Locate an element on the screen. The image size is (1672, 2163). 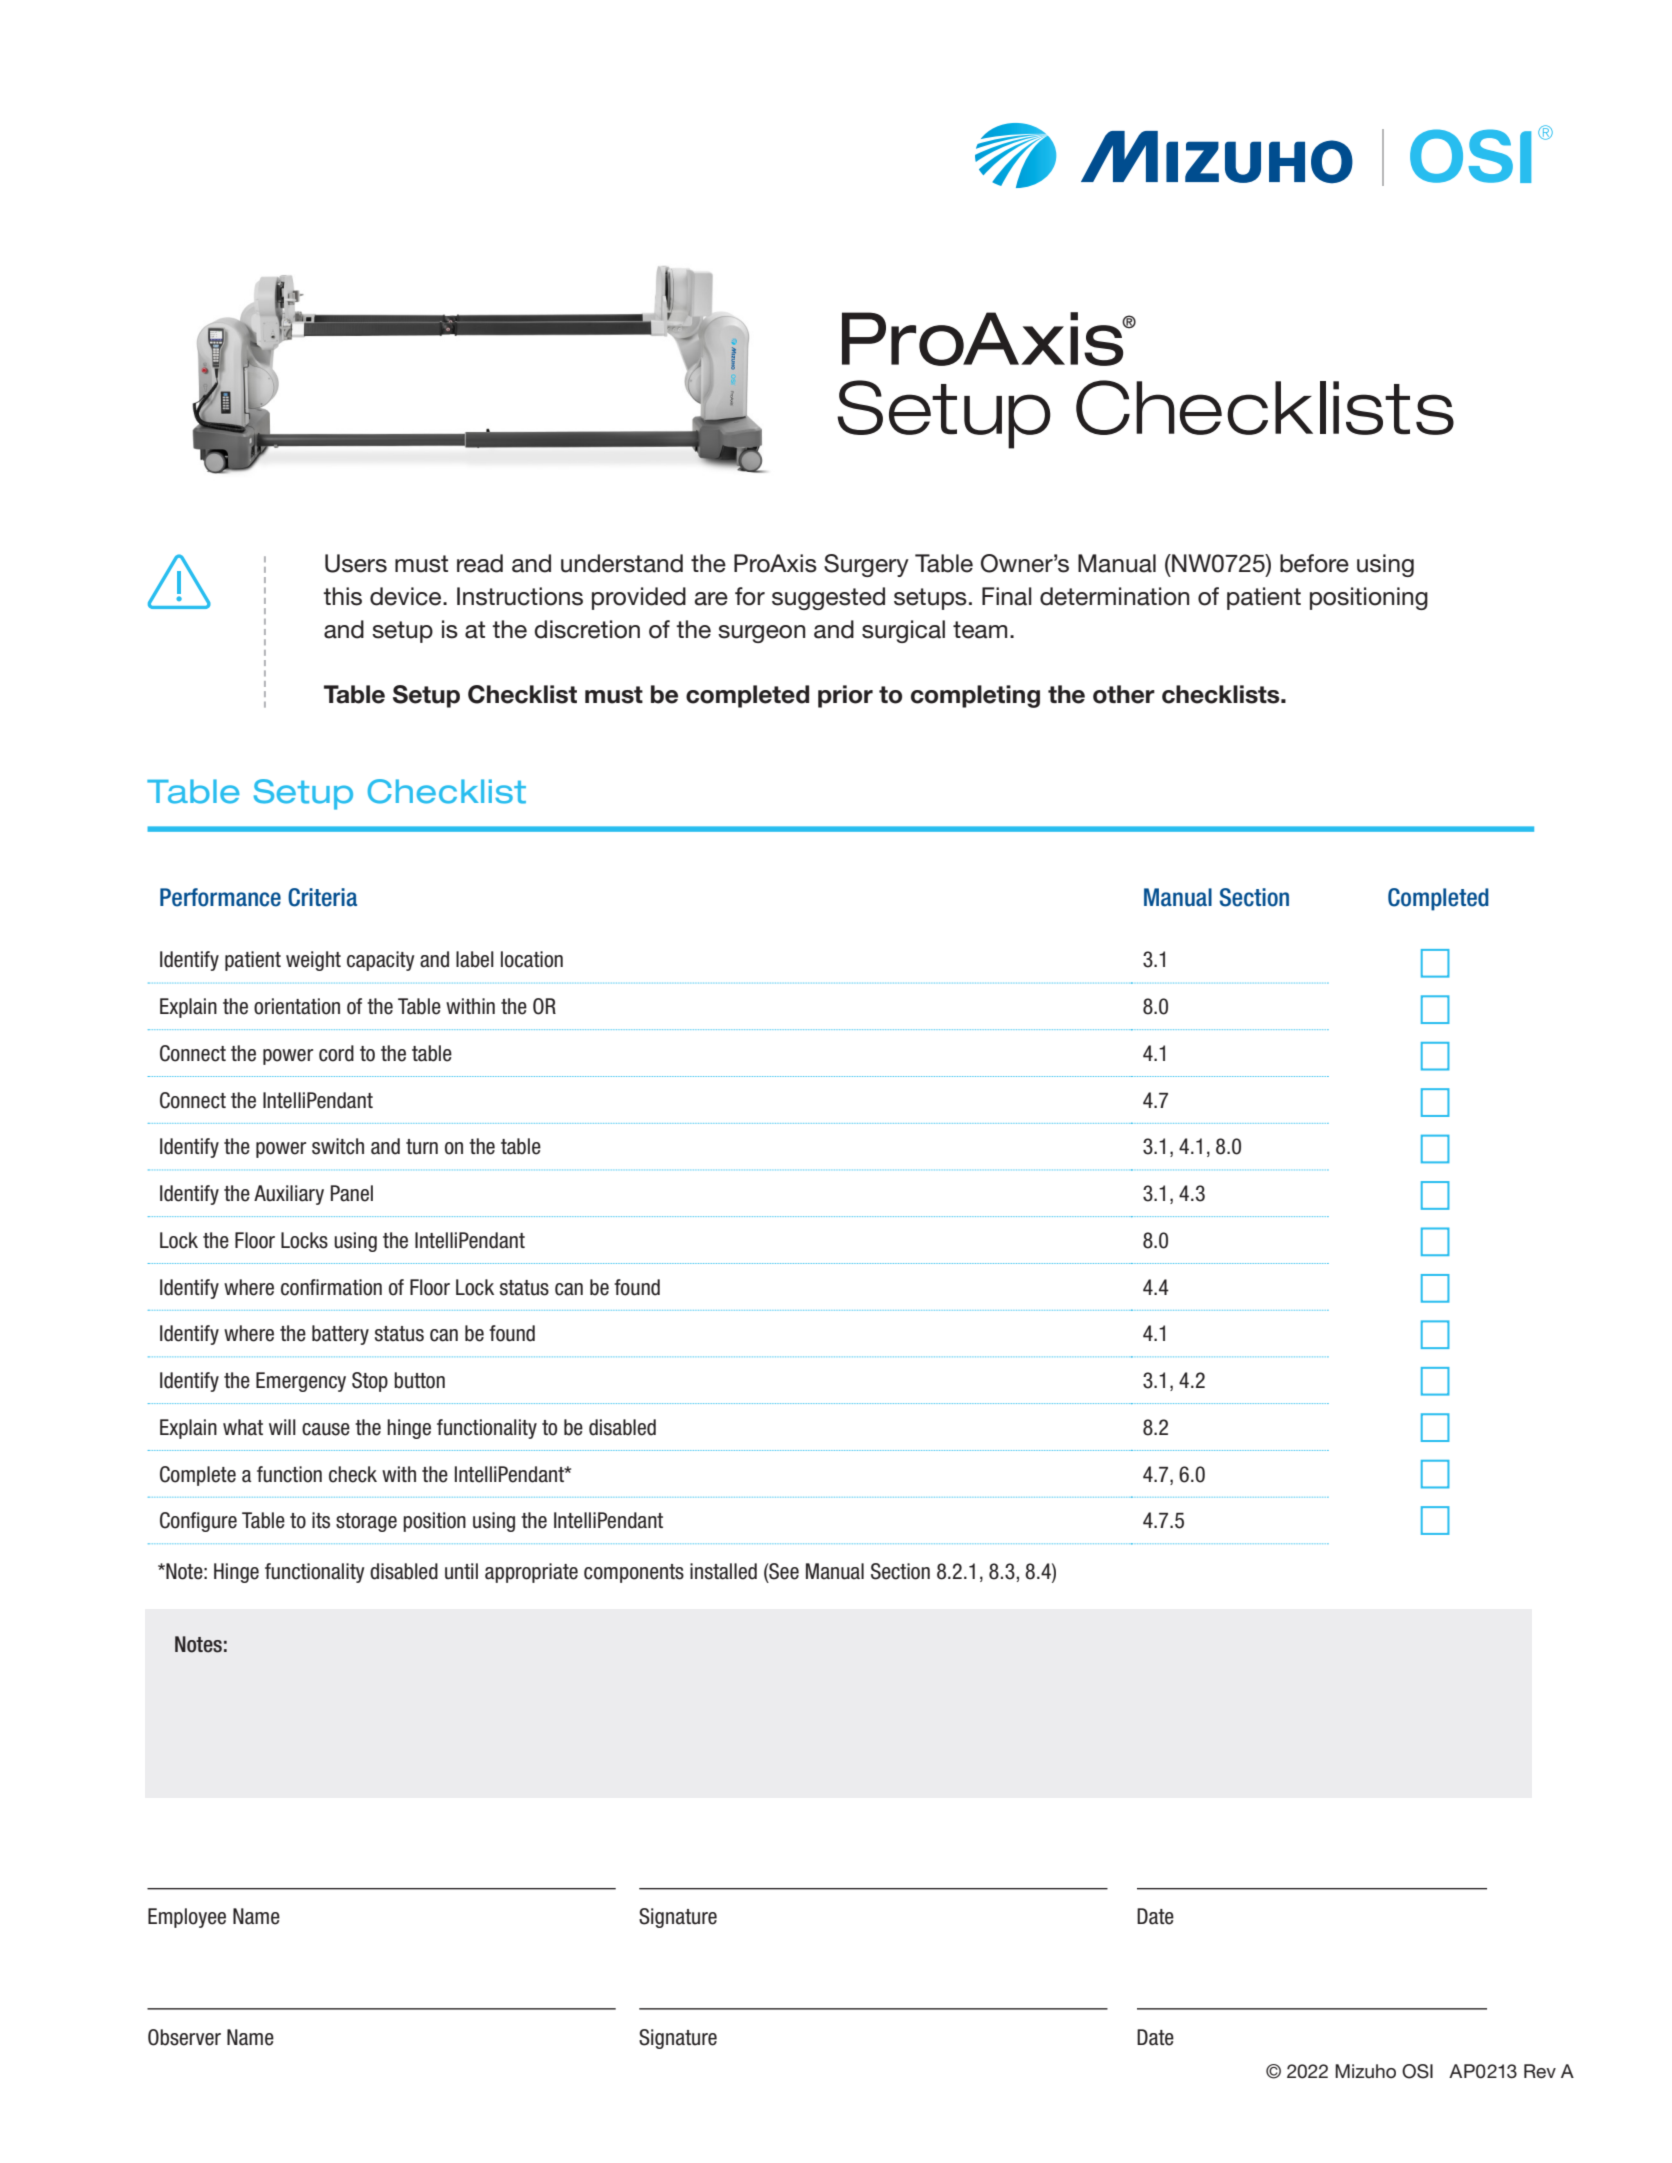
Mizuho is located at coordinates (1365, 2071).
